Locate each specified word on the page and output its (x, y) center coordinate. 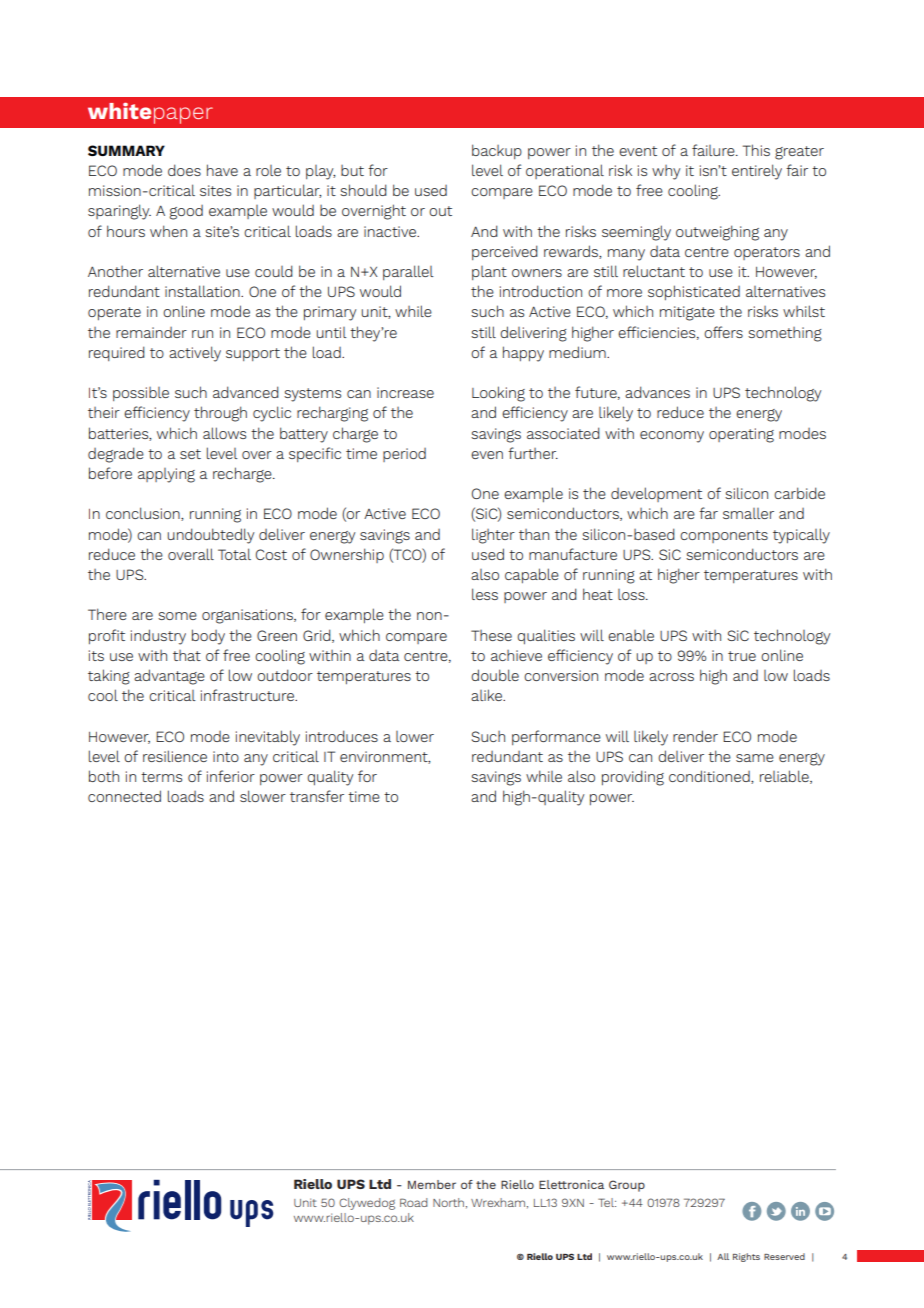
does (184, 170)
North (448, 1202)
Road (414, 1202)
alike (487, 695)
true (742, 656)
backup (497, 151)
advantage (169, 677)
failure (714, 150)
